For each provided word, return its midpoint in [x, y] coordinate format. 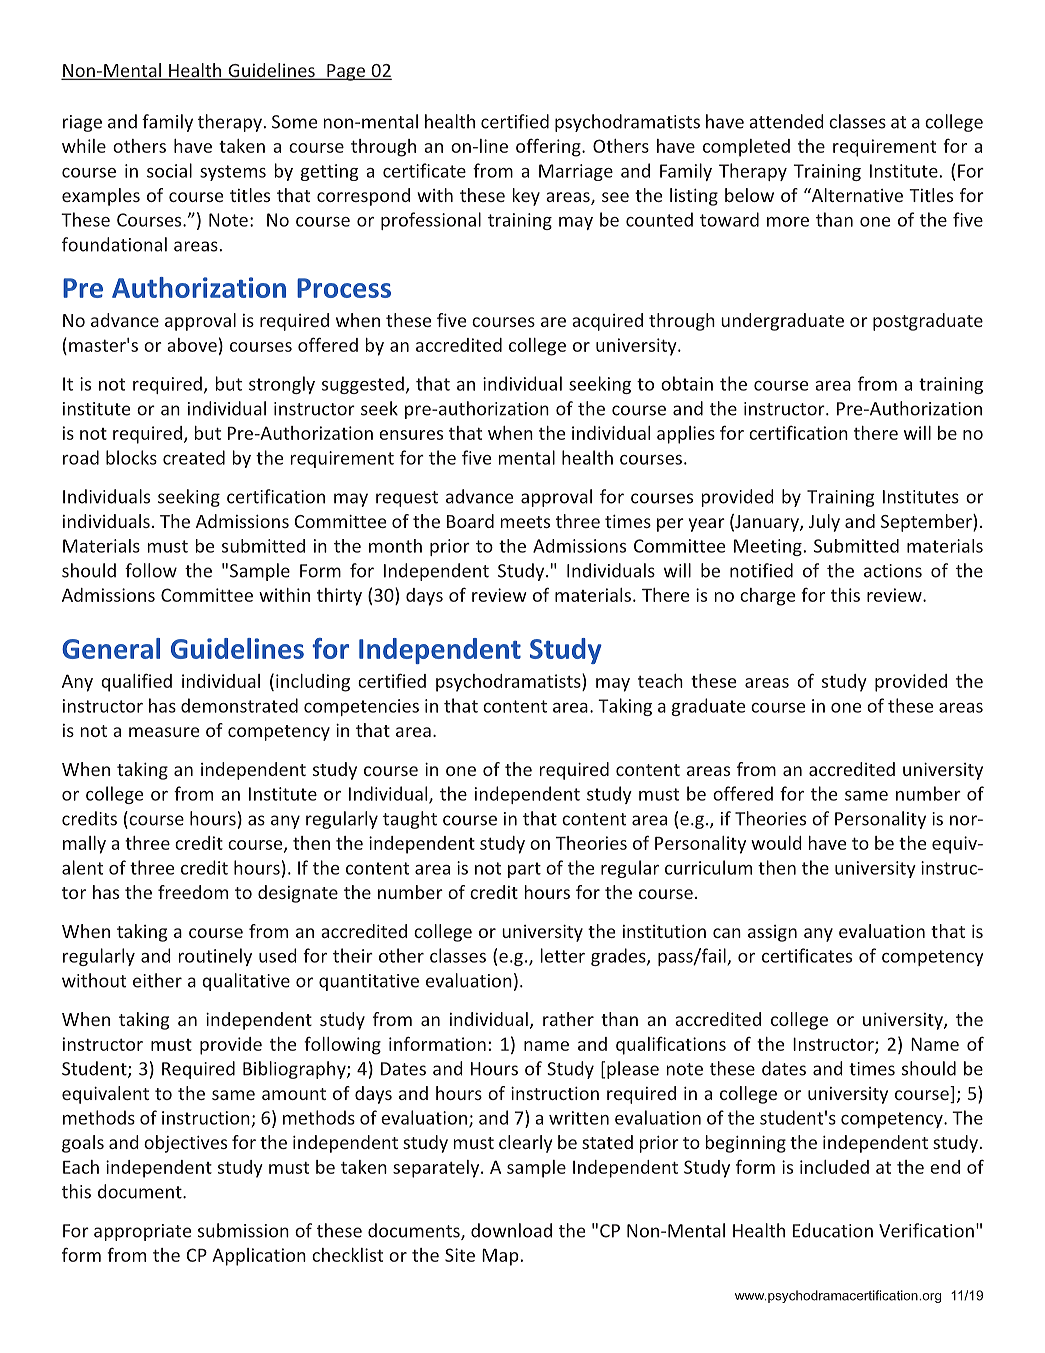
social [169, 170]
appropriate [142, 1232]
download [511, 1230]
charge [767, 597]
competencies [361, 707]
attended [786, 121]
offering [549, 147]
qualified [136, 682]
